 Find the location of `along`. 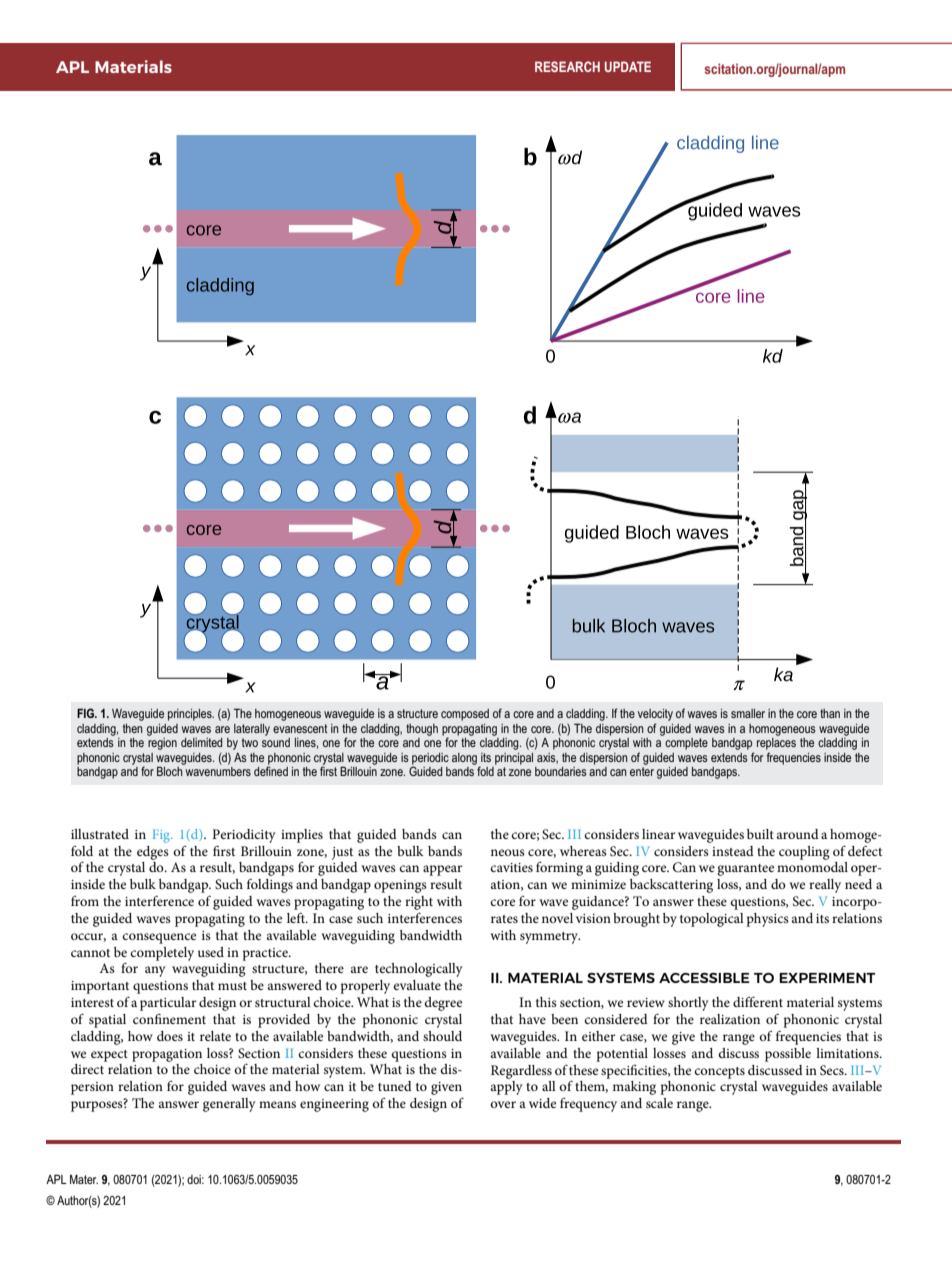

along is located at coordinates (464, 759).
